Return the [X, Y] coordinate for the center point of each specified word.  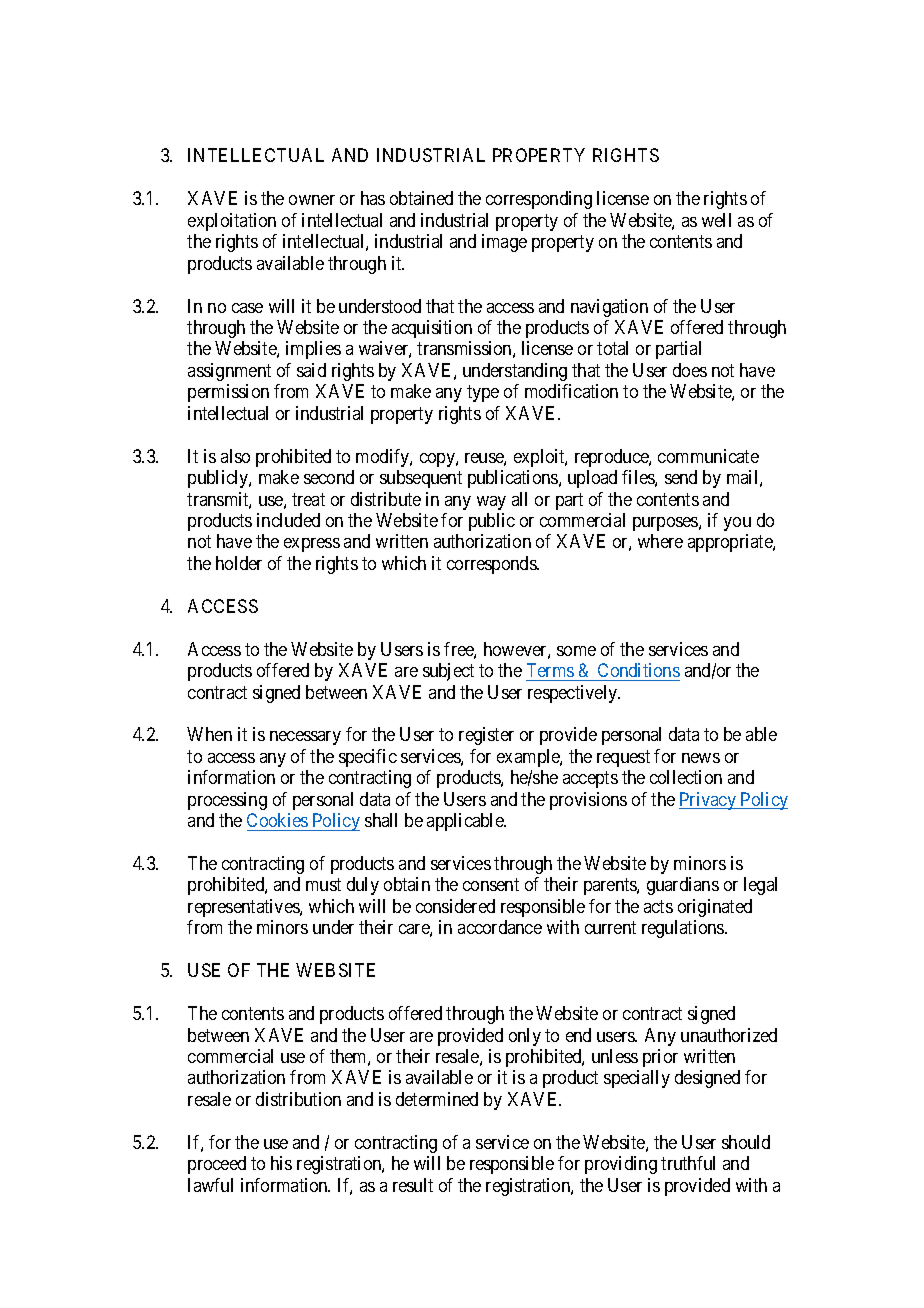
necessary [305, 738]
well [716, 220]
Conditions [639, 670]
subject [448, 672]
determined [437, 1099]
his [281, 1163]
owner [312, 200]
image [504, 243]
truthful [688, 1163]
